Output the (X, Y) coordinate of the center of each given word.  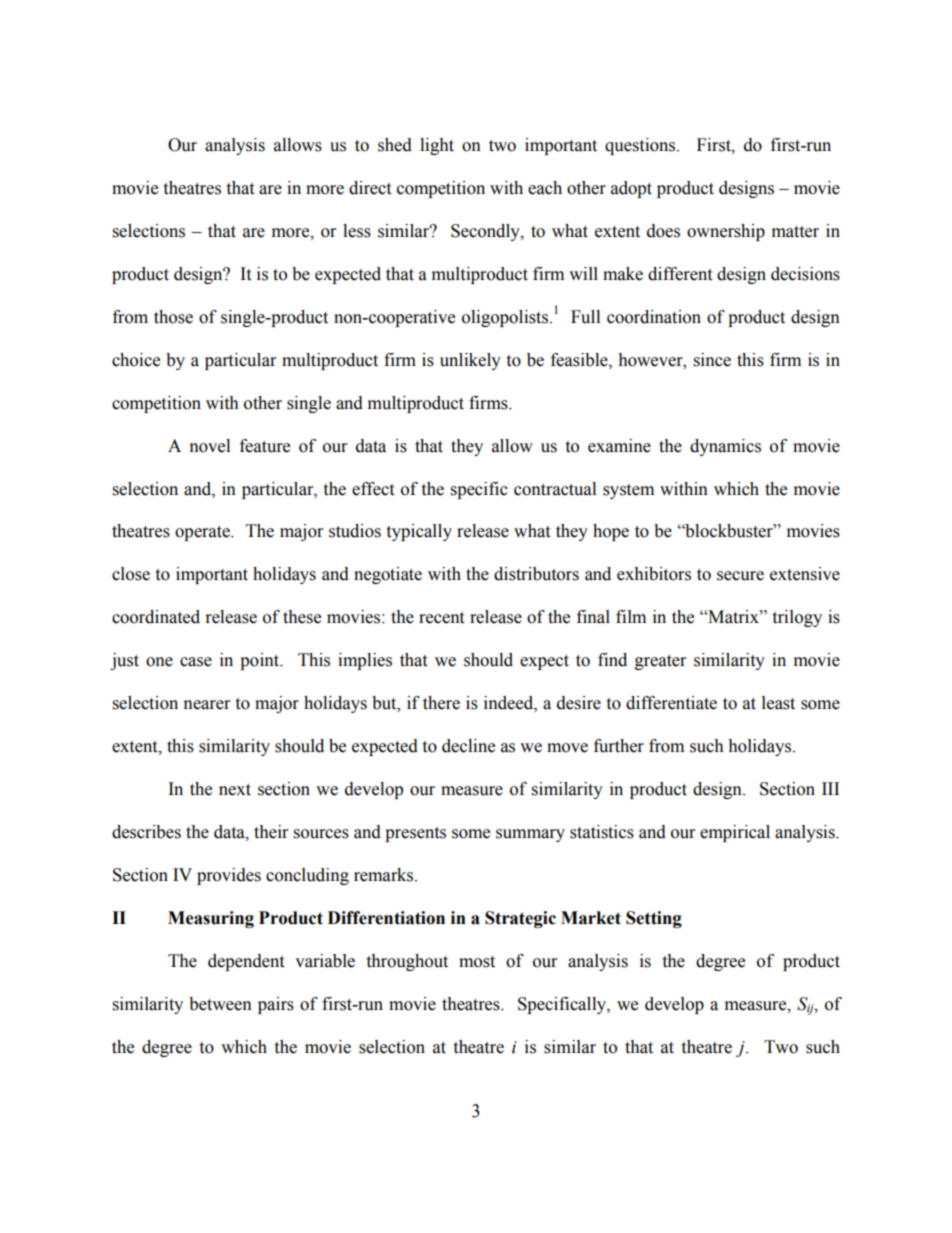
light (437, 146)
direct (370, 188)
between (220, 1004)
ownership (726, 232)
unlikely (470, 361)
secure (740, 576)
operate (203, 533)
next (235, 790)
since (712, 360)
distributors (536, 574)
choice (136, 360)
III (830, 788)
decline (468, 746)
